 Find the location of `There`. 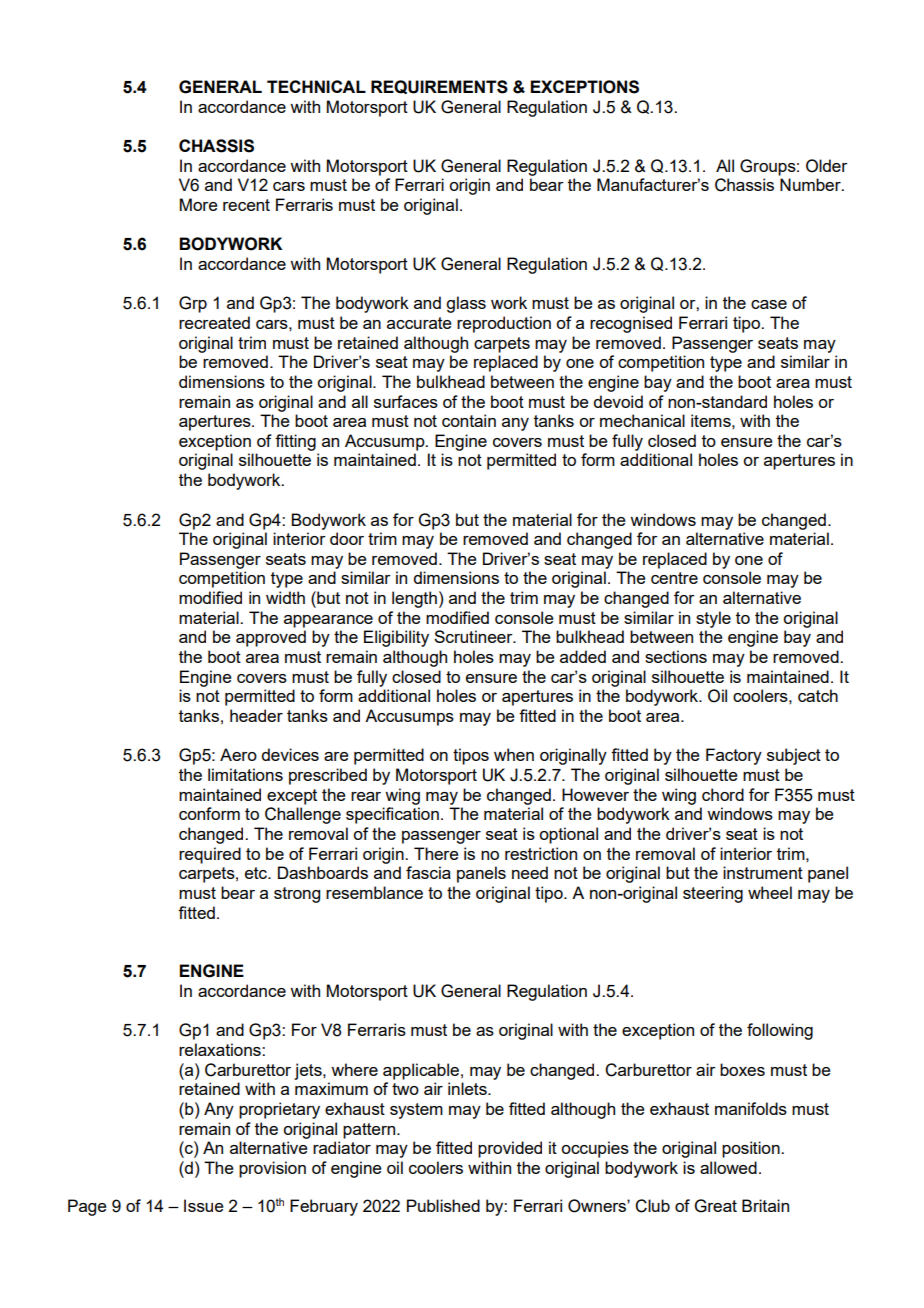

There is located at coordinates (436, 853).
